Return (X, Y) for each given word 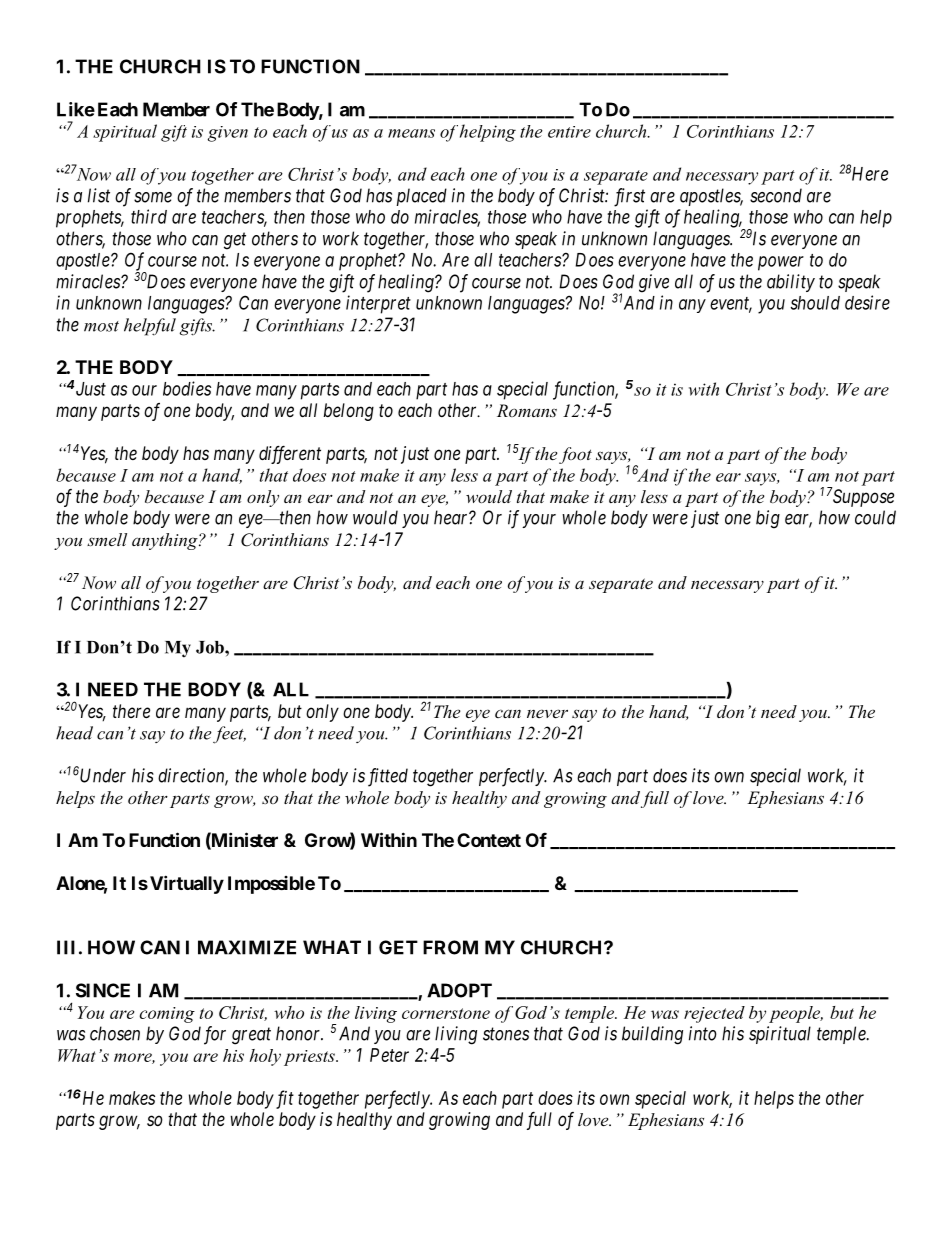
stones (506, 1034)
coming (167, 1015)
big (768, 519)
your (539, 521)
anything (166, 541)
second (776, 195)
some (153, 197)
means (411, 133)
